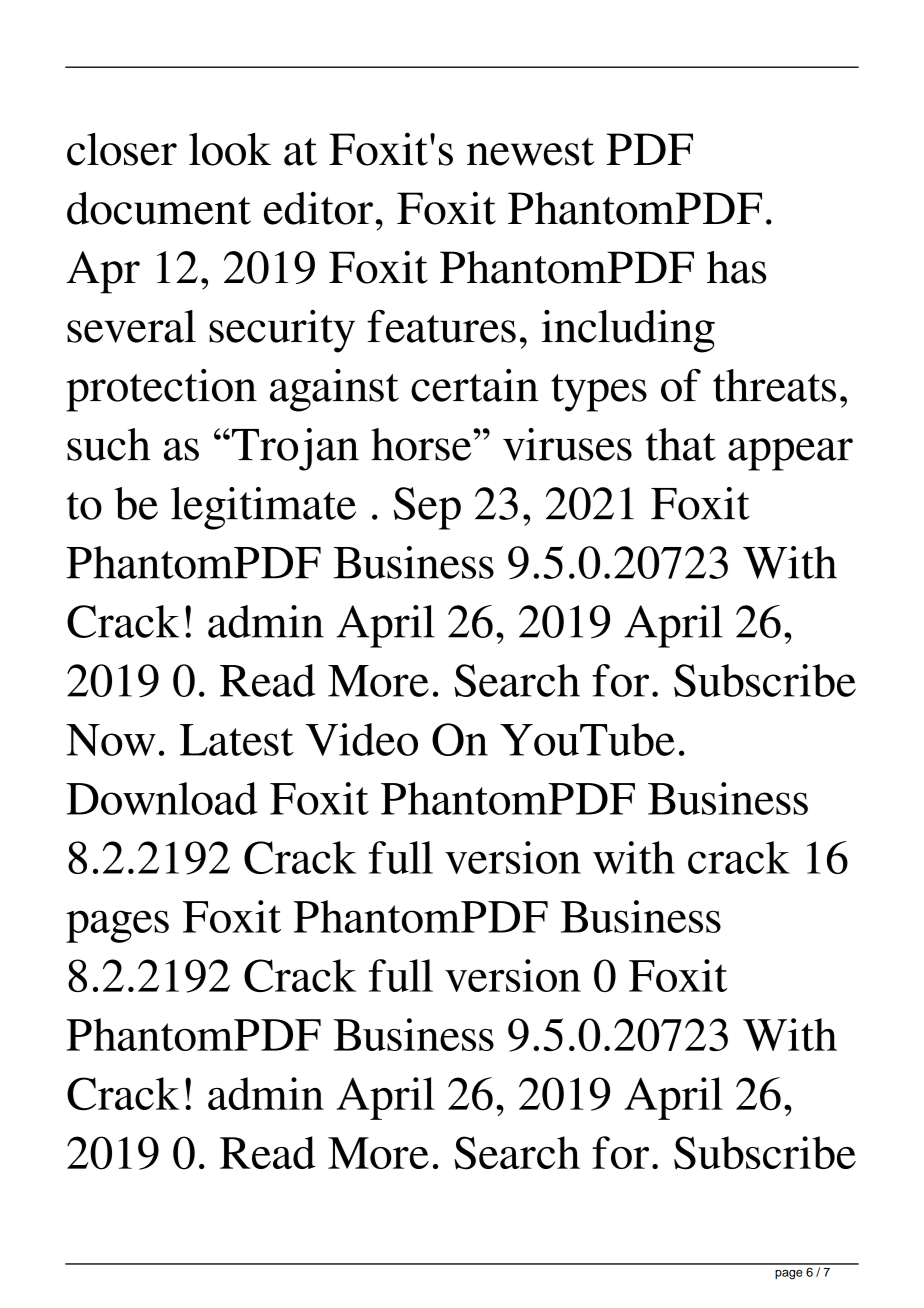  Describe the element at coordinates (230, 149) in the page. I see `look` at that location.
